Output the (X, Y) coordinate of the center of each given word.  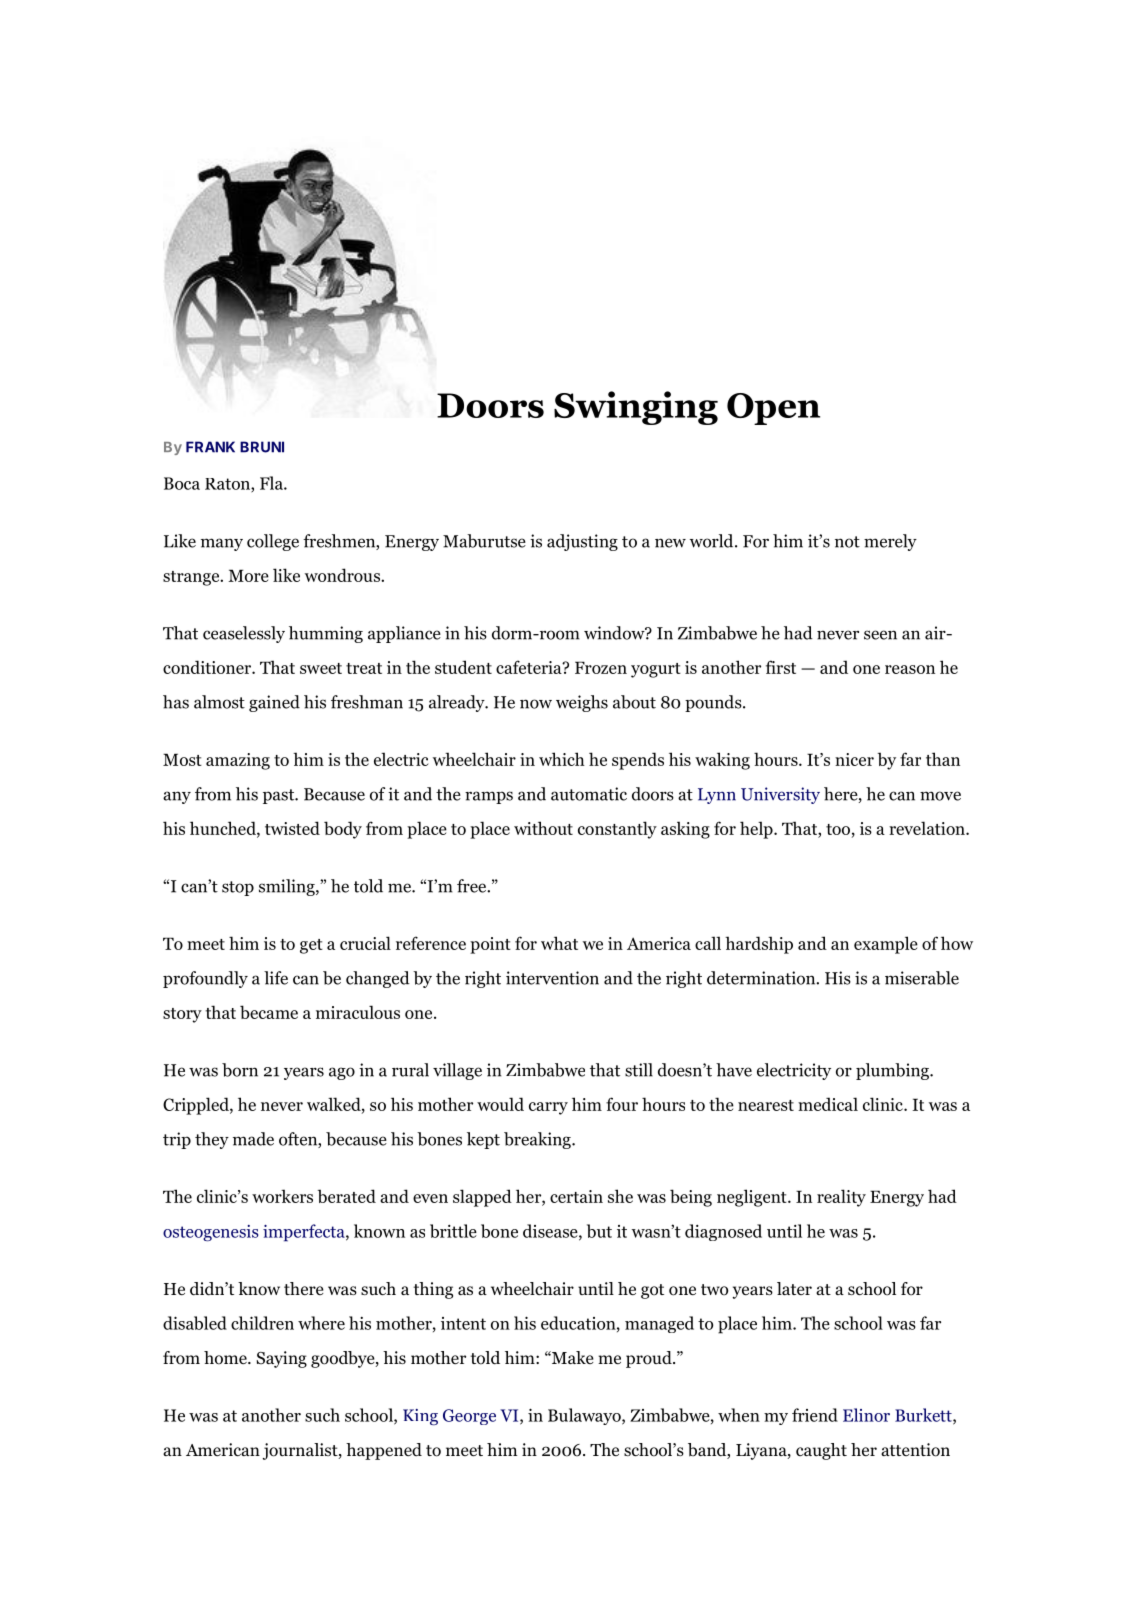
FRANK (210, 447)
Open (773, 409)
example (886, 945)
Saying (282, 1359)
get (311, 946)
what (559, 943)
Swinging (636, 408)
